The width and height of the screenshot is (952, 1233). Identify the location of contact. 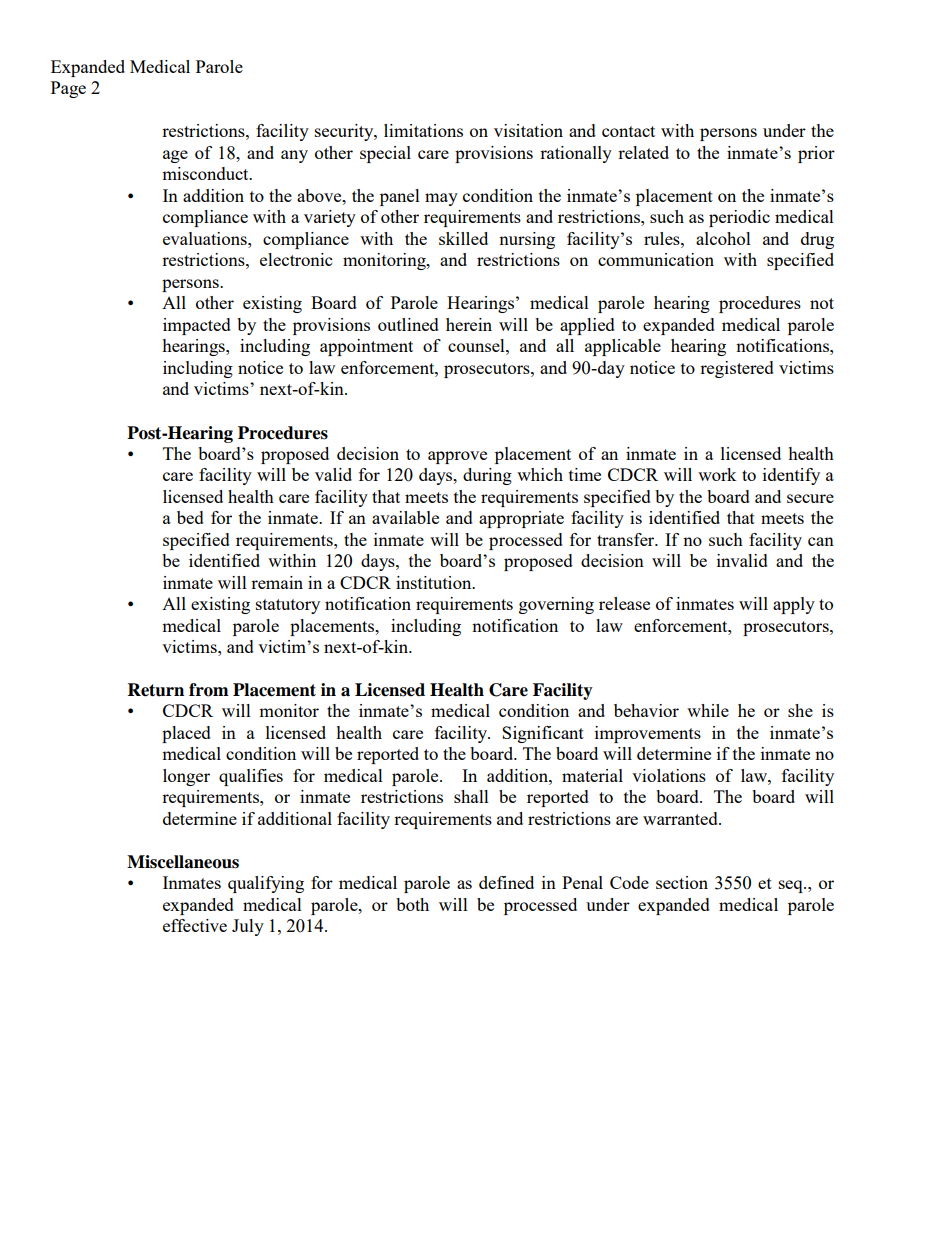
(628, 131).
